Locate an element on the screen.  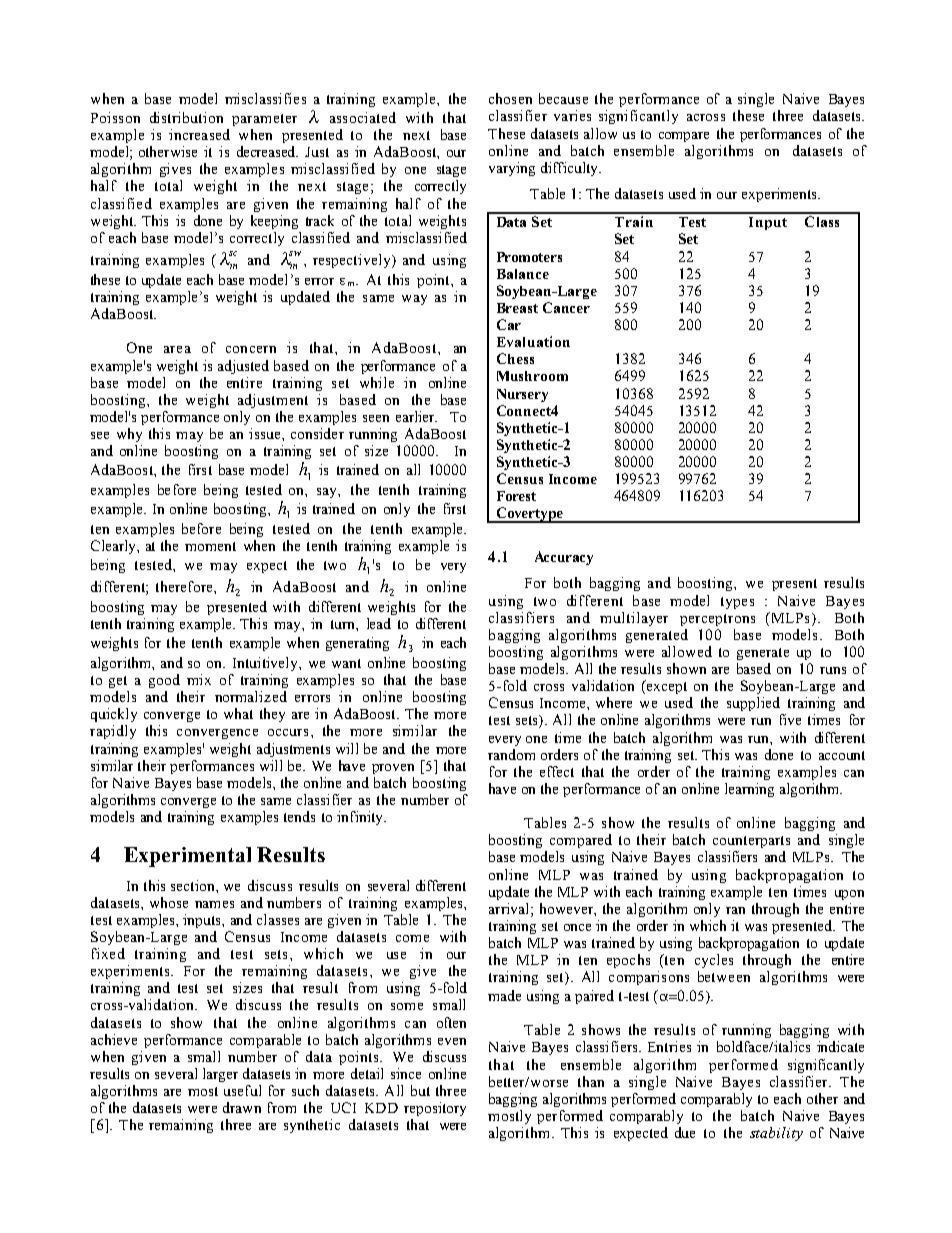
drawn is located at coordinates (242, 1107).
